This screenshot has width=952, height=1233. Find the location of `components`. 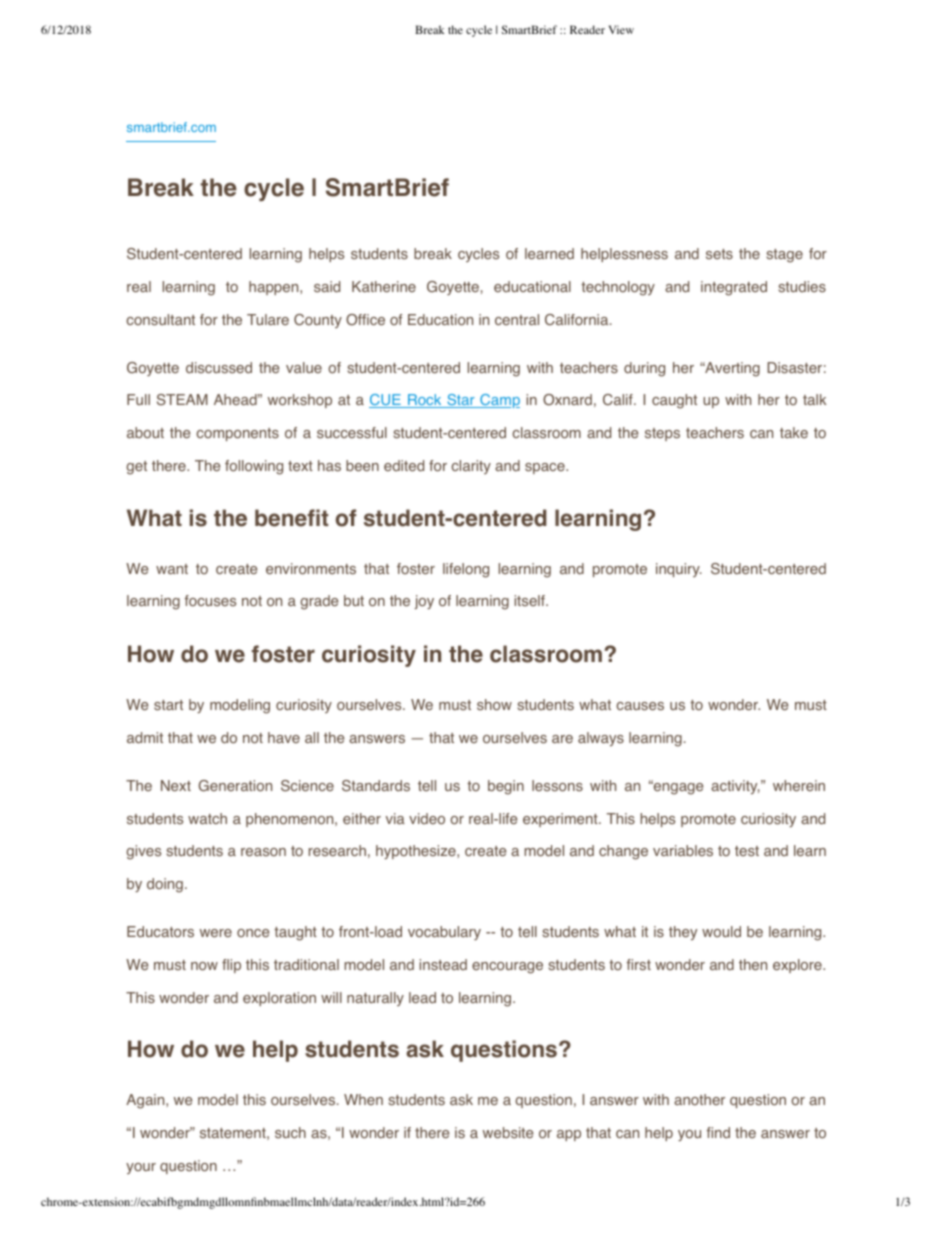

components is located at coordinates (237, 434).
